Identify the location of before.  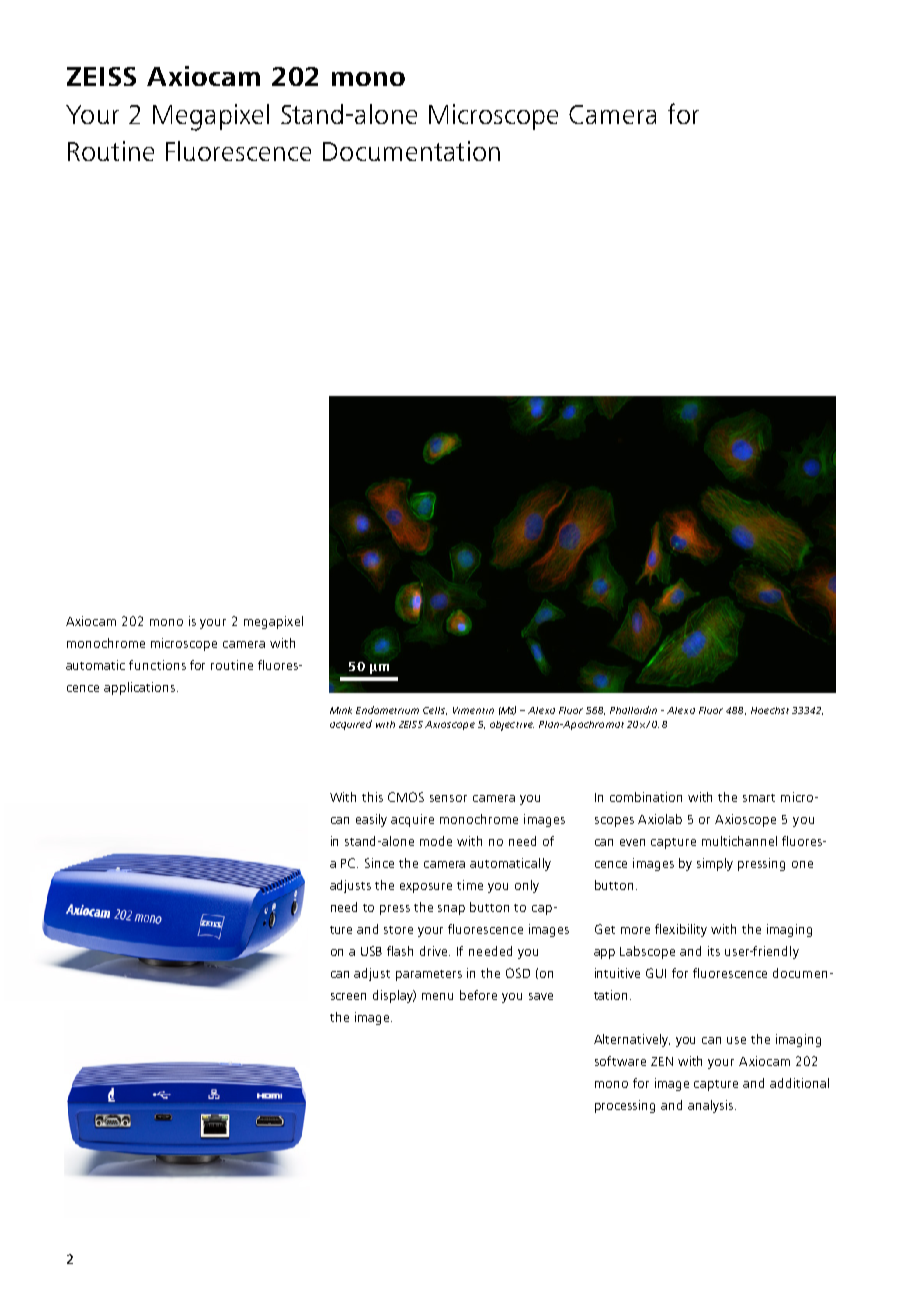
(478, 995).
